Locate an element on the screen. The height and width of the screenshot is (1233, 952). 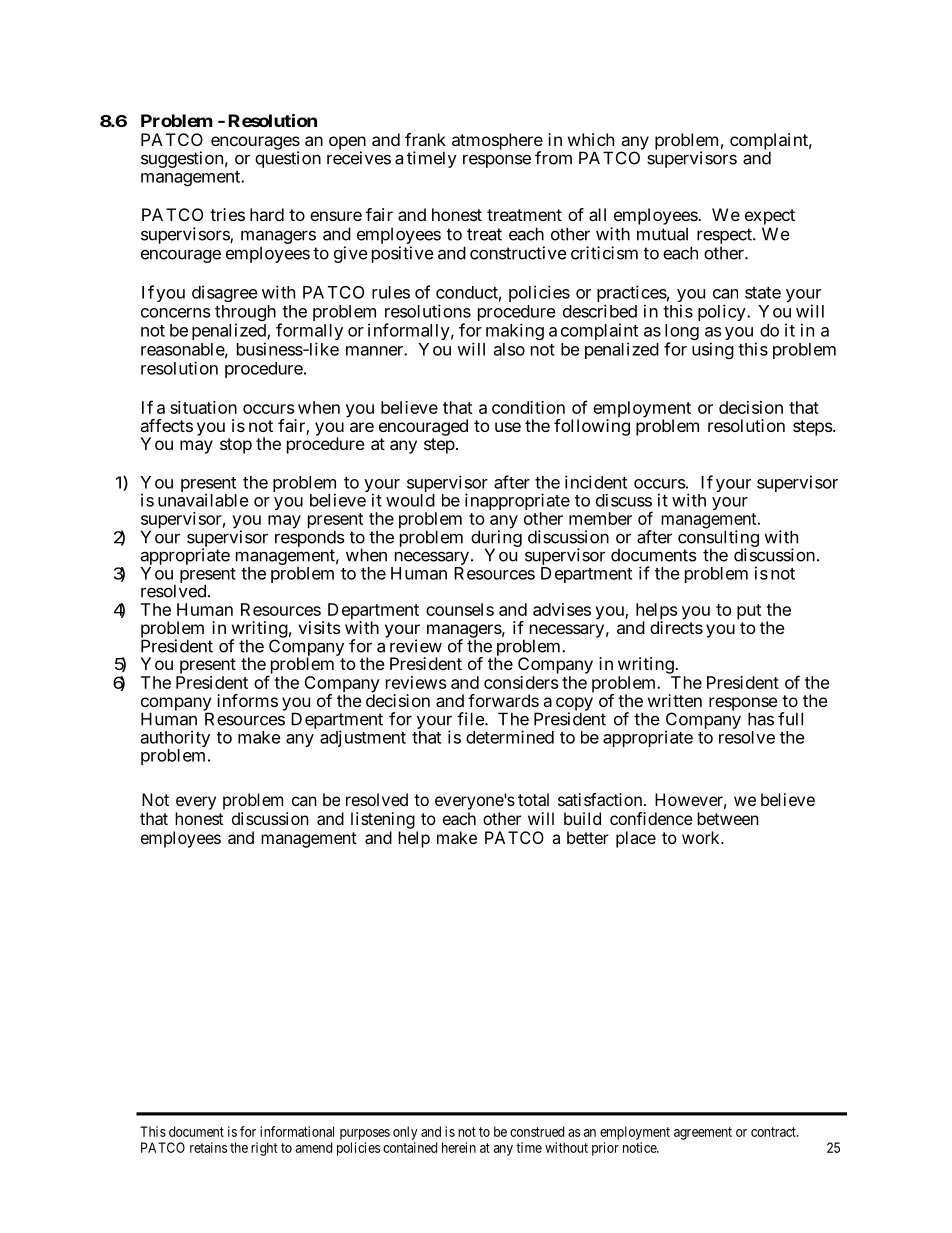
right is located at coordinates (264, 1149).
